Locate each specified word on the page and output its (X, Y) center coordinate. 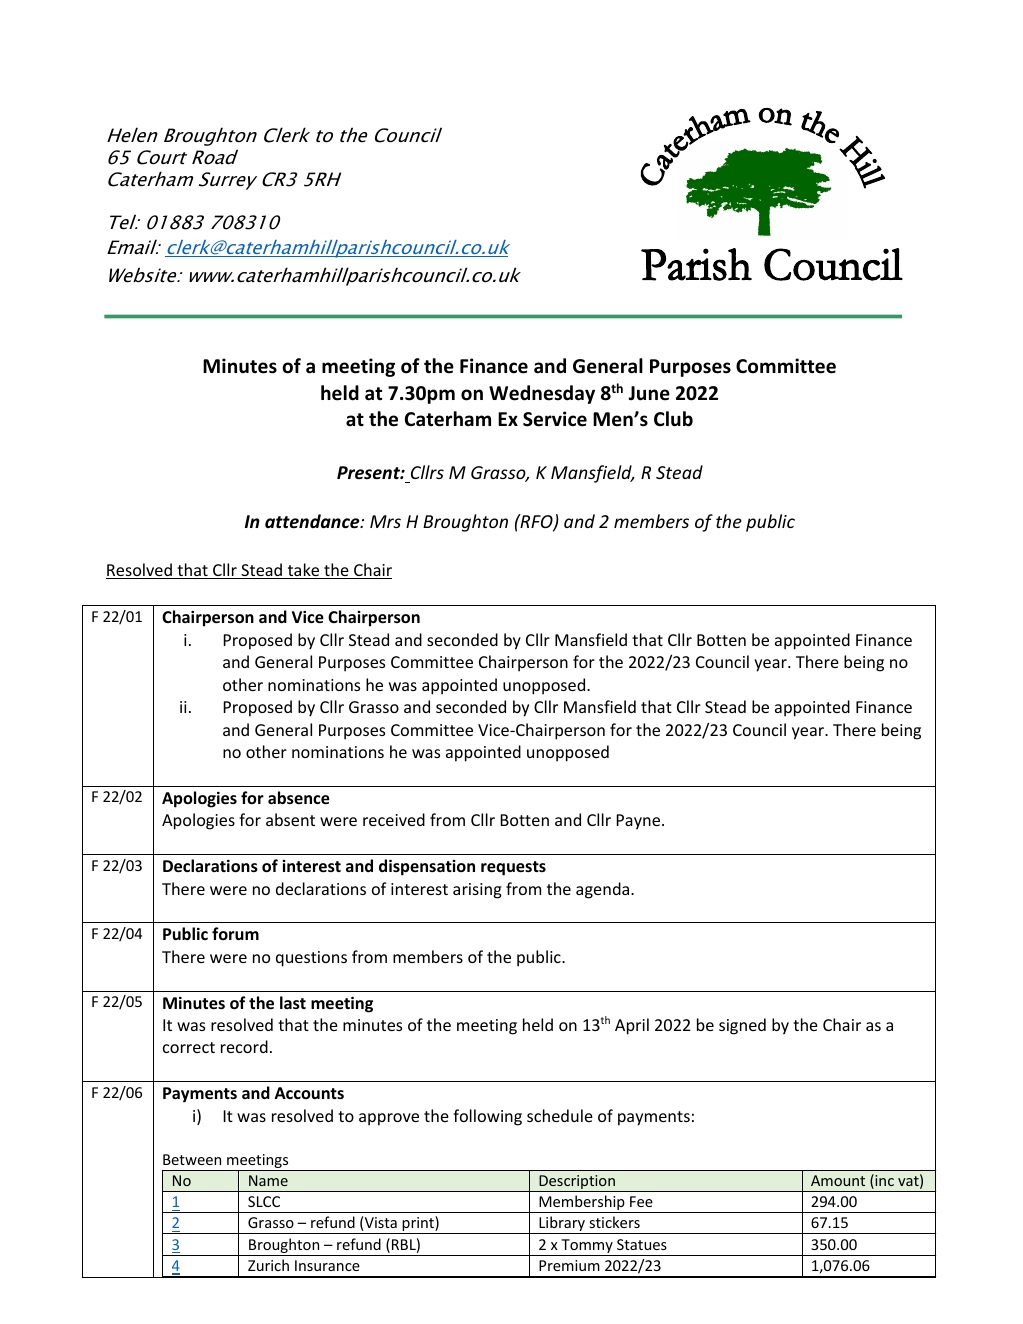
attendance (313, 521)
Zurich (268, 1265)
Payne (639, 822)
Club (673, 419)
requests (513, 868)
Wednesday (542, 394)
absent (290, 819)
